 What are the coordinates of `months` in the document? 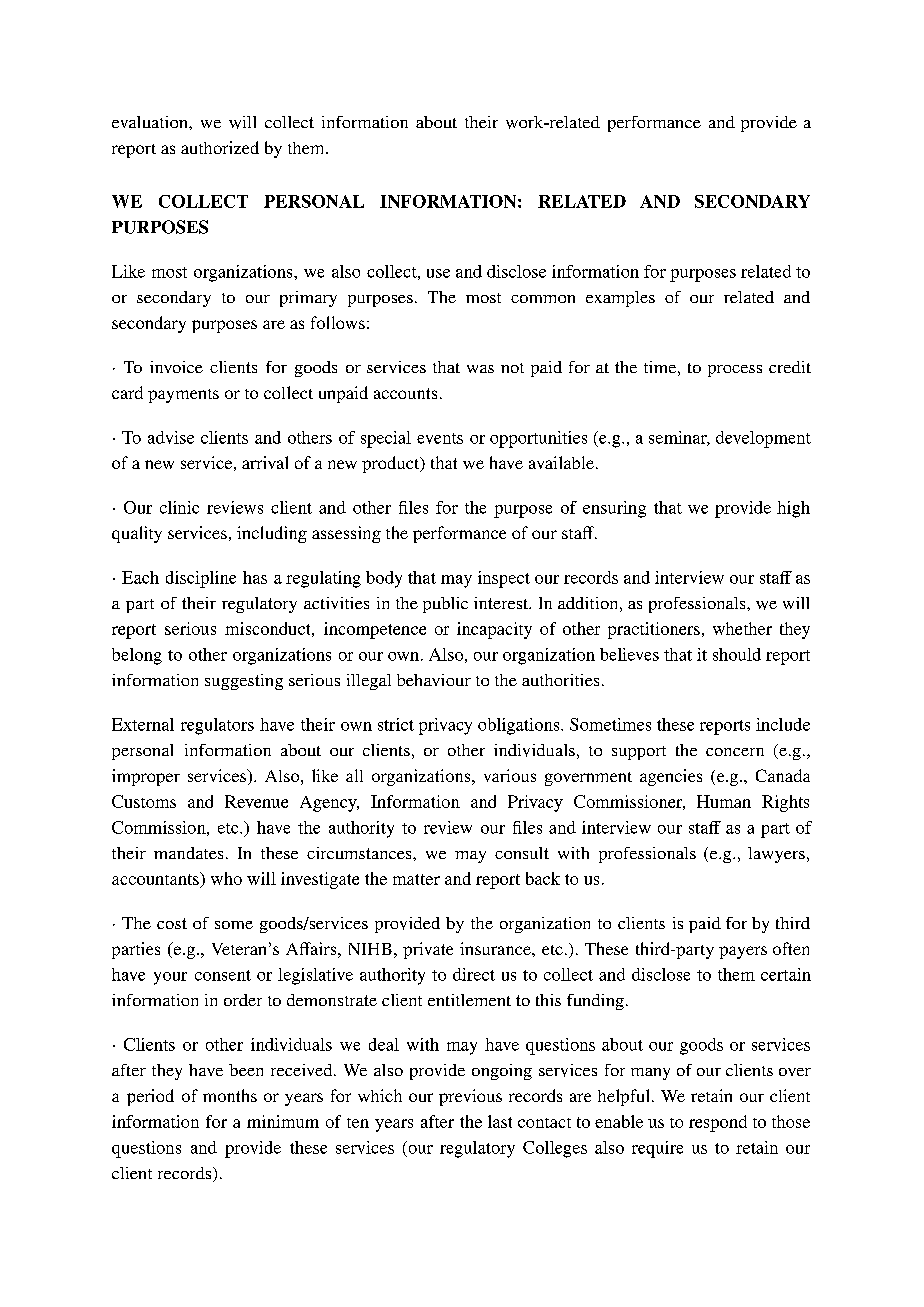 It's located at (230, 1095).
